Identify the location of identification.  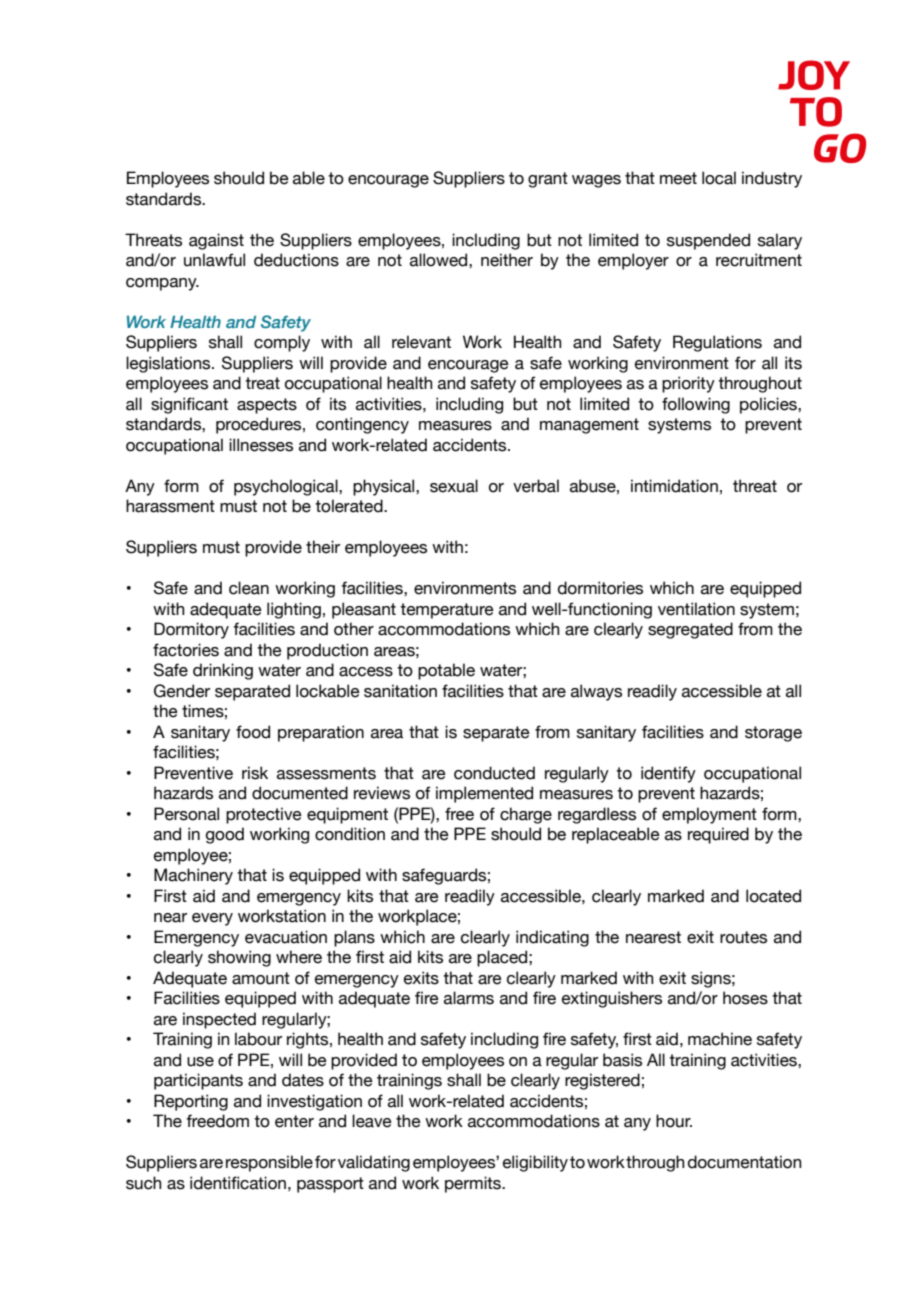
(238, 1183).
